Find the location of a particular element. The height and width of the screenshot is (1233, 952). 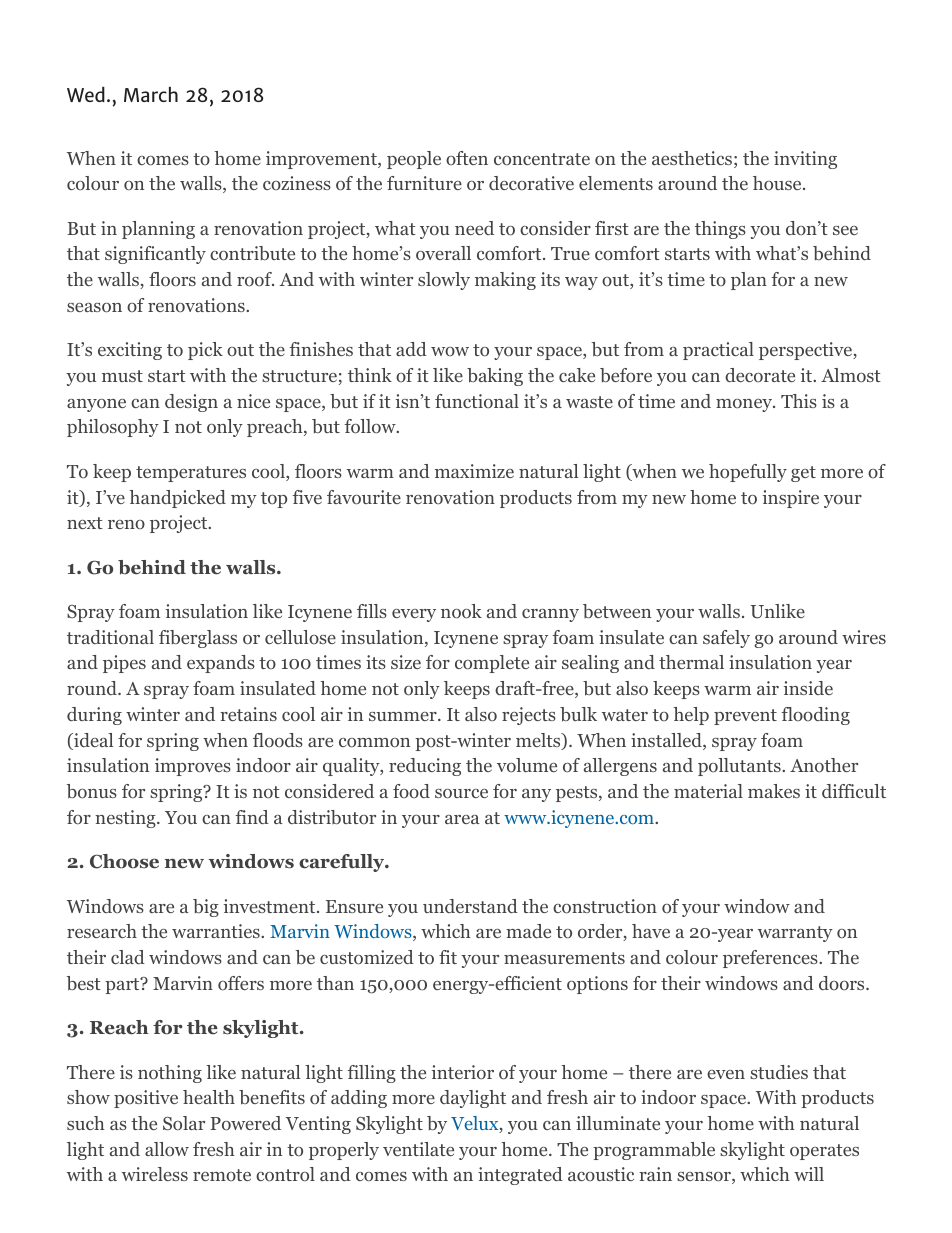

rejects is located at coordinates (529, 716).
